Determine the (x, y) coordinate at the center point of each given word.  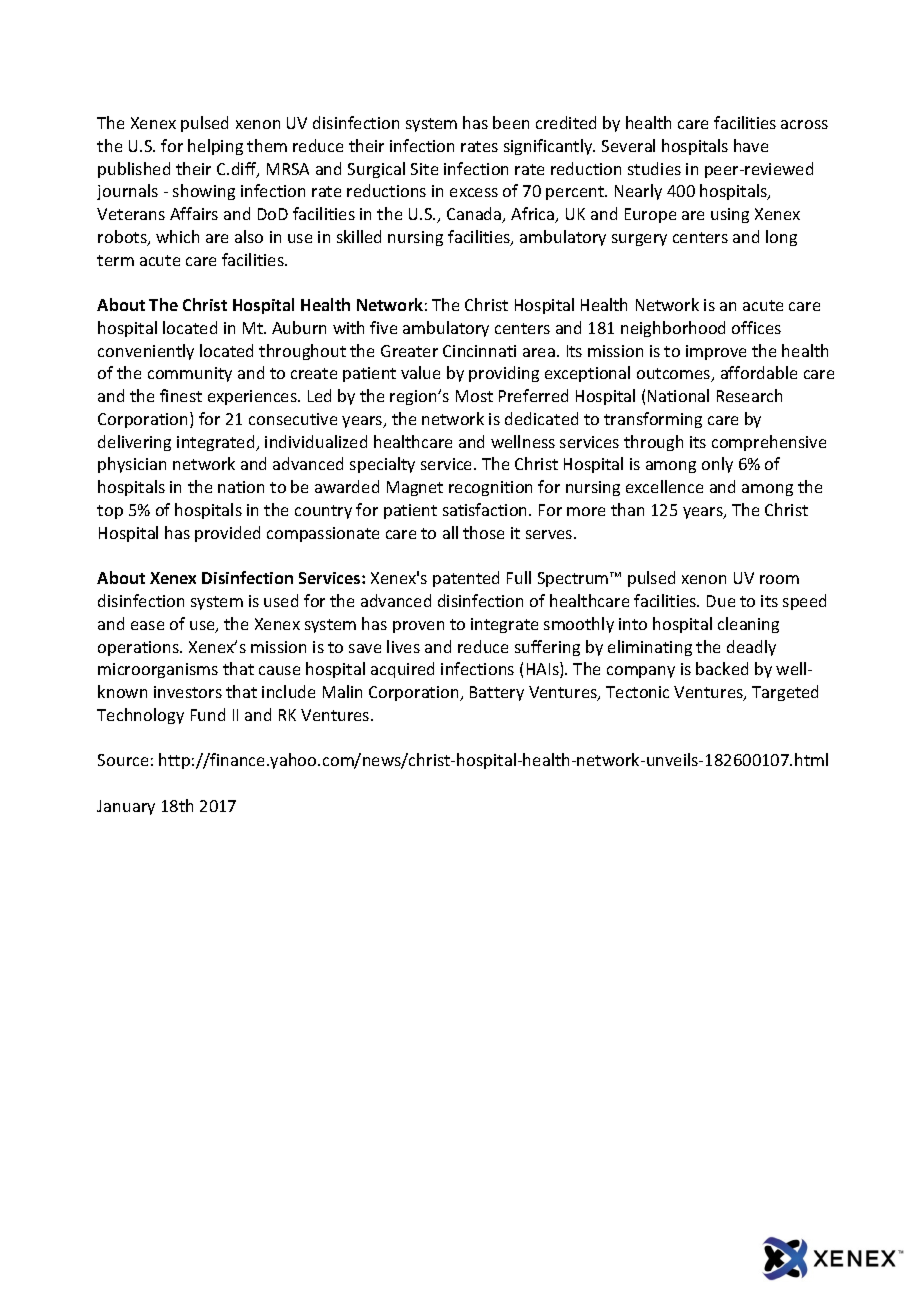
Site (424, 169)
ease (147, 625)
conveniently (146, 352)
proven (418, 627)
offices (756, 327)
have (751, 145)
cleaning (748, 625)
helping (215, 147)
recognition (490, 488)
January (126, 807)
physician (132, 465)
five (383, 327)
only (717, 465)
